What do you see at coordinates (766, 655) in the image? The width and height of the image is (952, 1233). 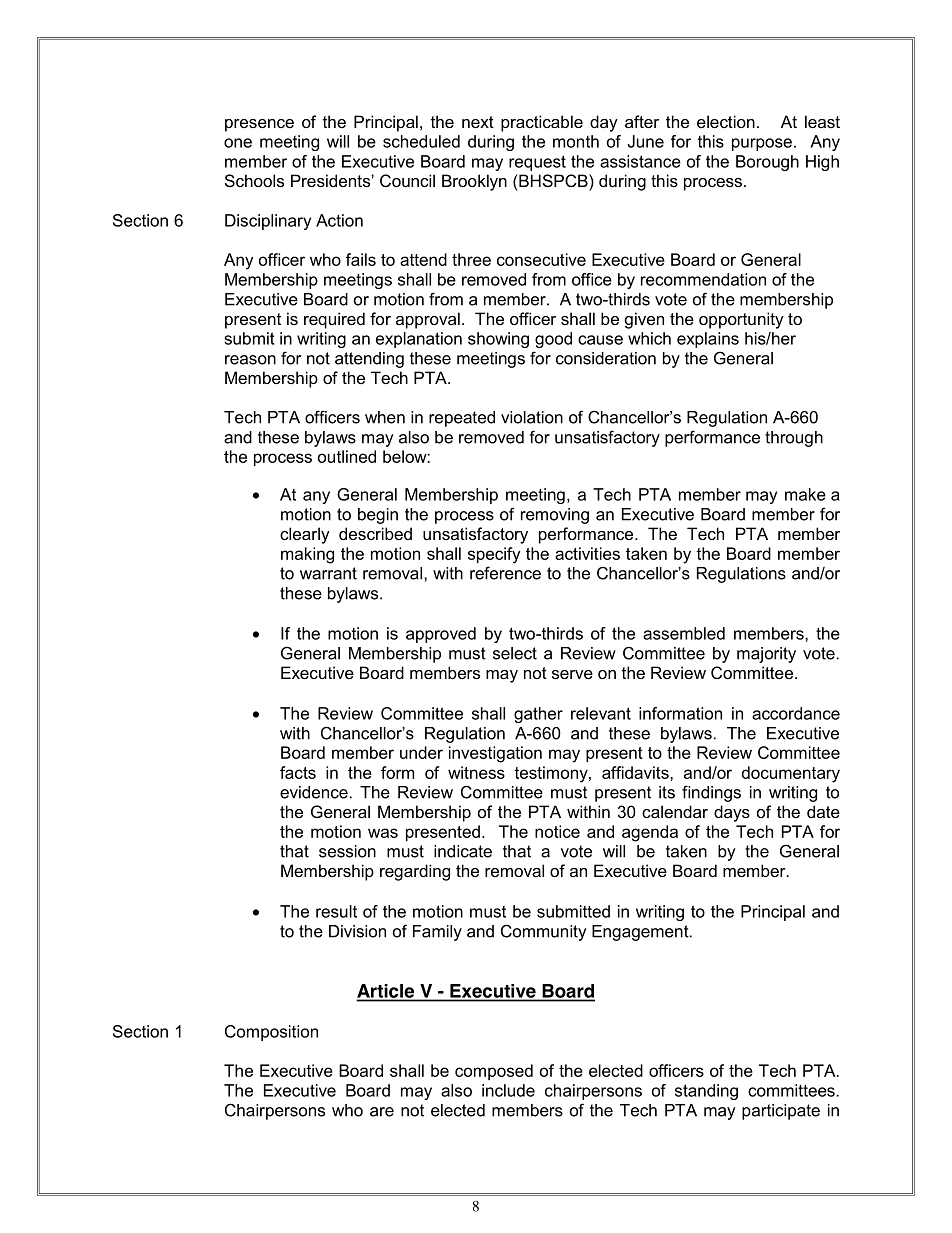 I see `majority` at bounding box center [766, 655].
